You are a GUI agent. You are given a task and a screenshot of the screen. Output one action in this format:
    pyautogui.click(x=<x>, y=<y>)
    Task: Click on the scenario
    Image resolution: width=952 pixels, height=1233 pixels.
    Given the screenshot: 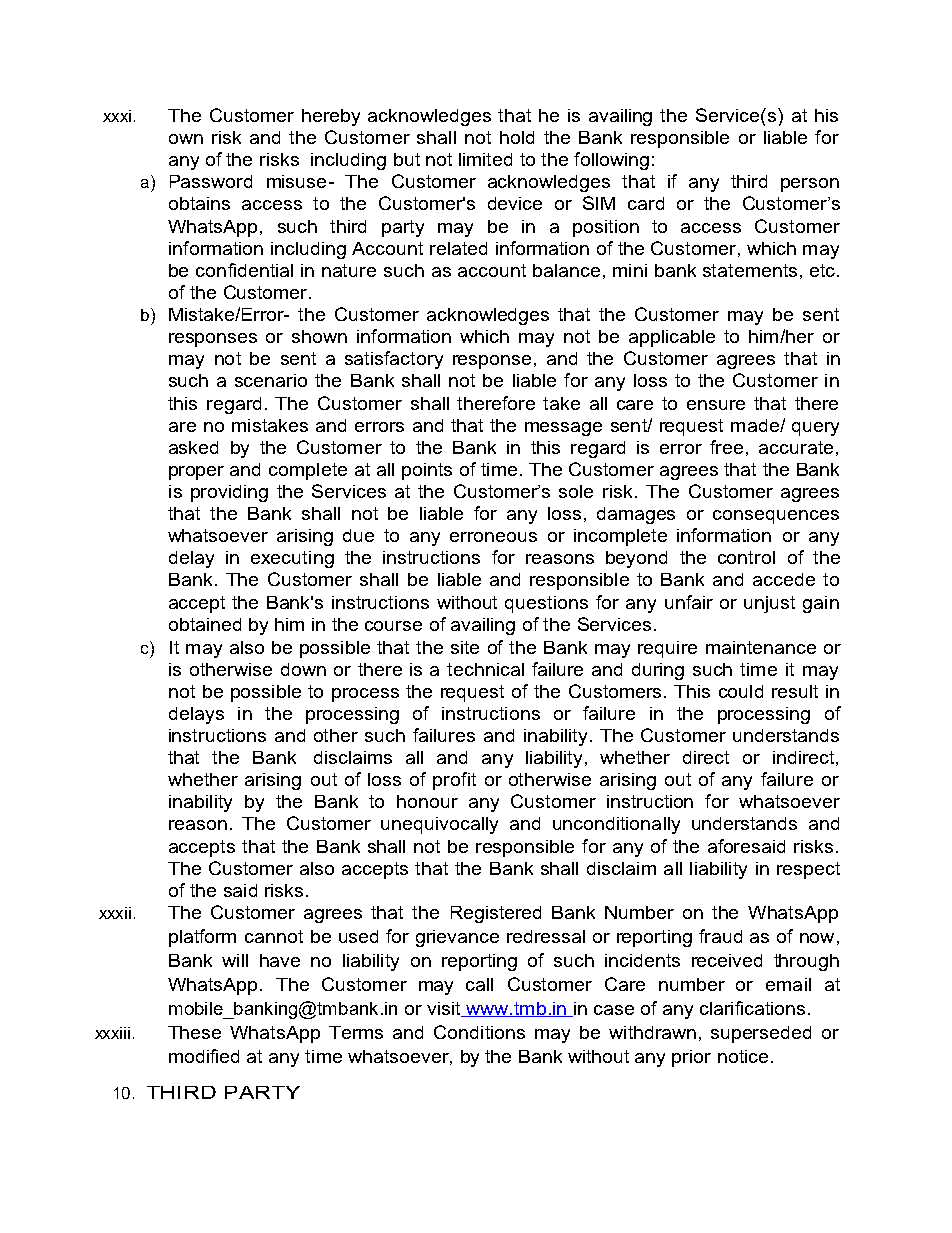 What is the action you would take?
    pyautogui.click(x=271, y=380)
